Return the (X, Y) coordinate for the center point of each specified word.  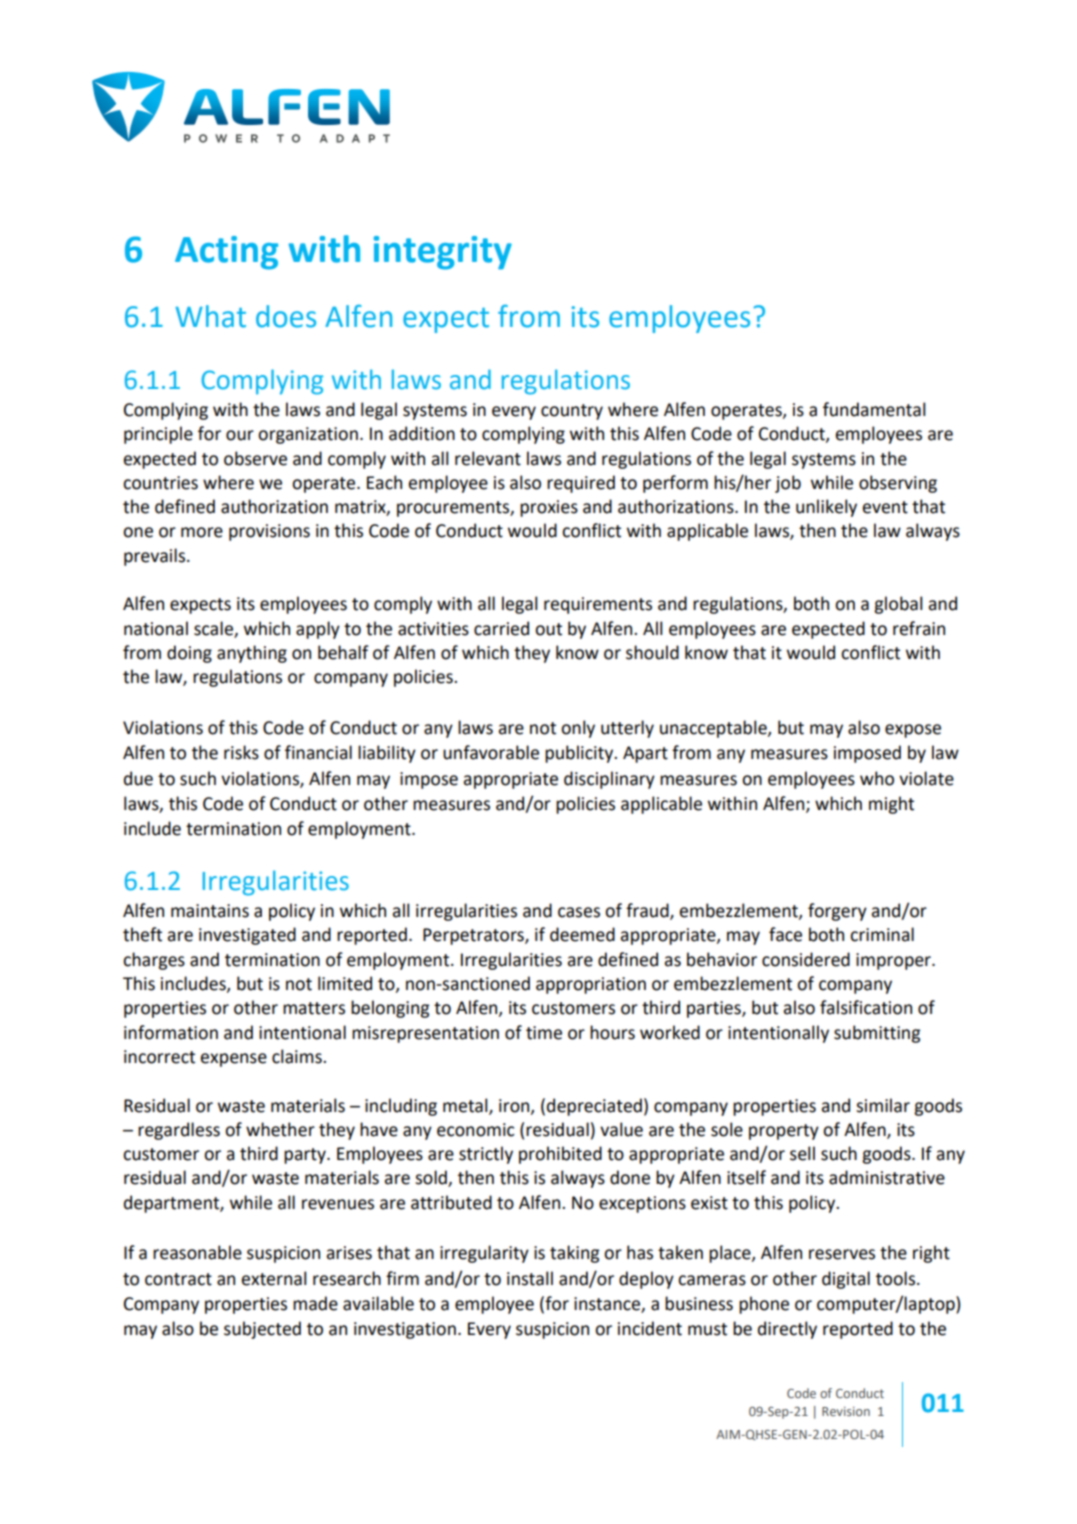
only (578, 729)
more (202, 532)
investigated (247, 936)
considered (806, 959)
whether (280, 1129)
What (211, 316)
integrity (443, 253)
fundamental (874, 409)
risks (241, 752)
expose (913, 731)
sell (802, 1153)
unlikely (826, 508)
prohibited (560, 1155)
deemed (582, 934)
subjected (262, 1330)
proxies (549, 508)
